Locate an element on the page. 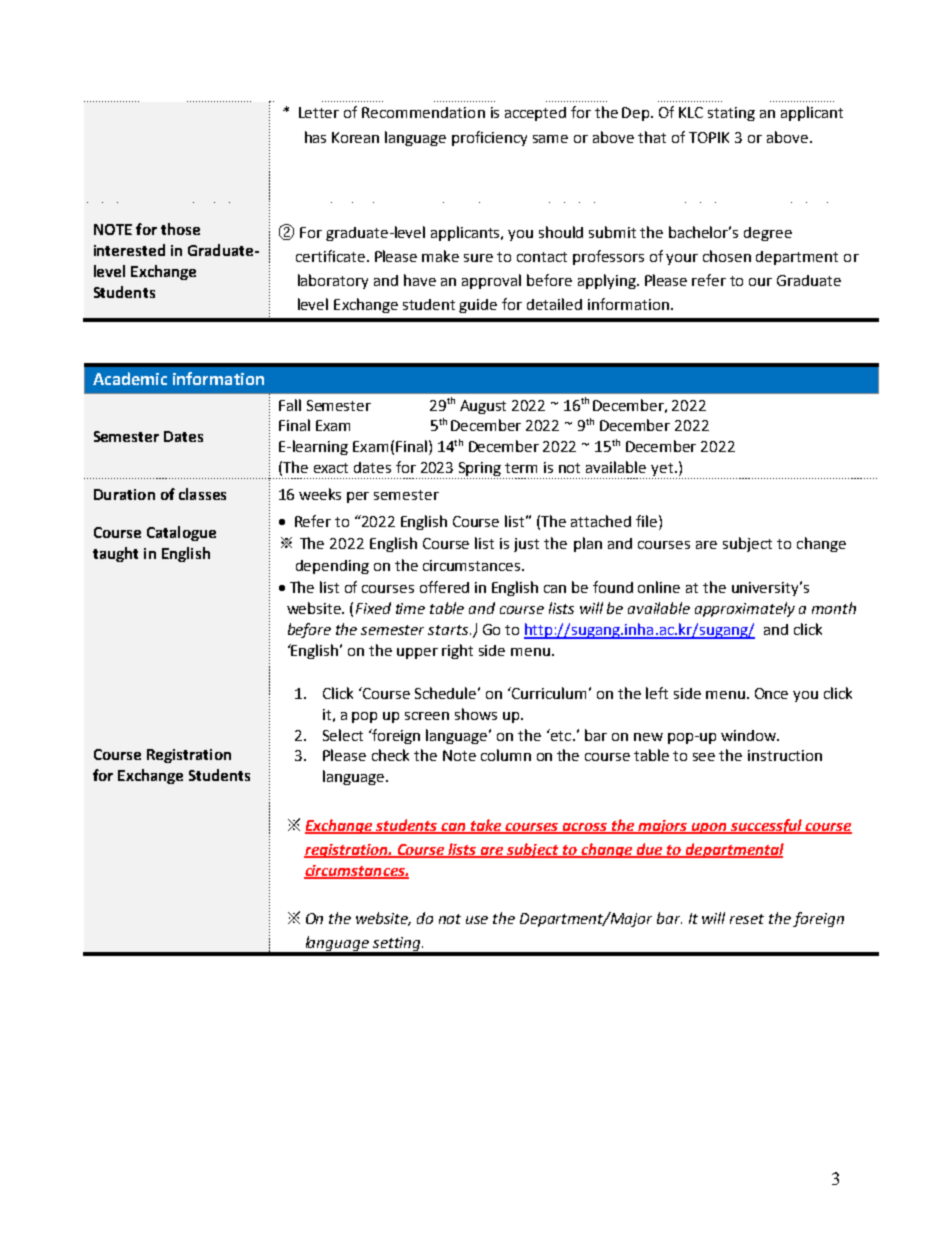  proficiency is located at coordinates (489, 138).
